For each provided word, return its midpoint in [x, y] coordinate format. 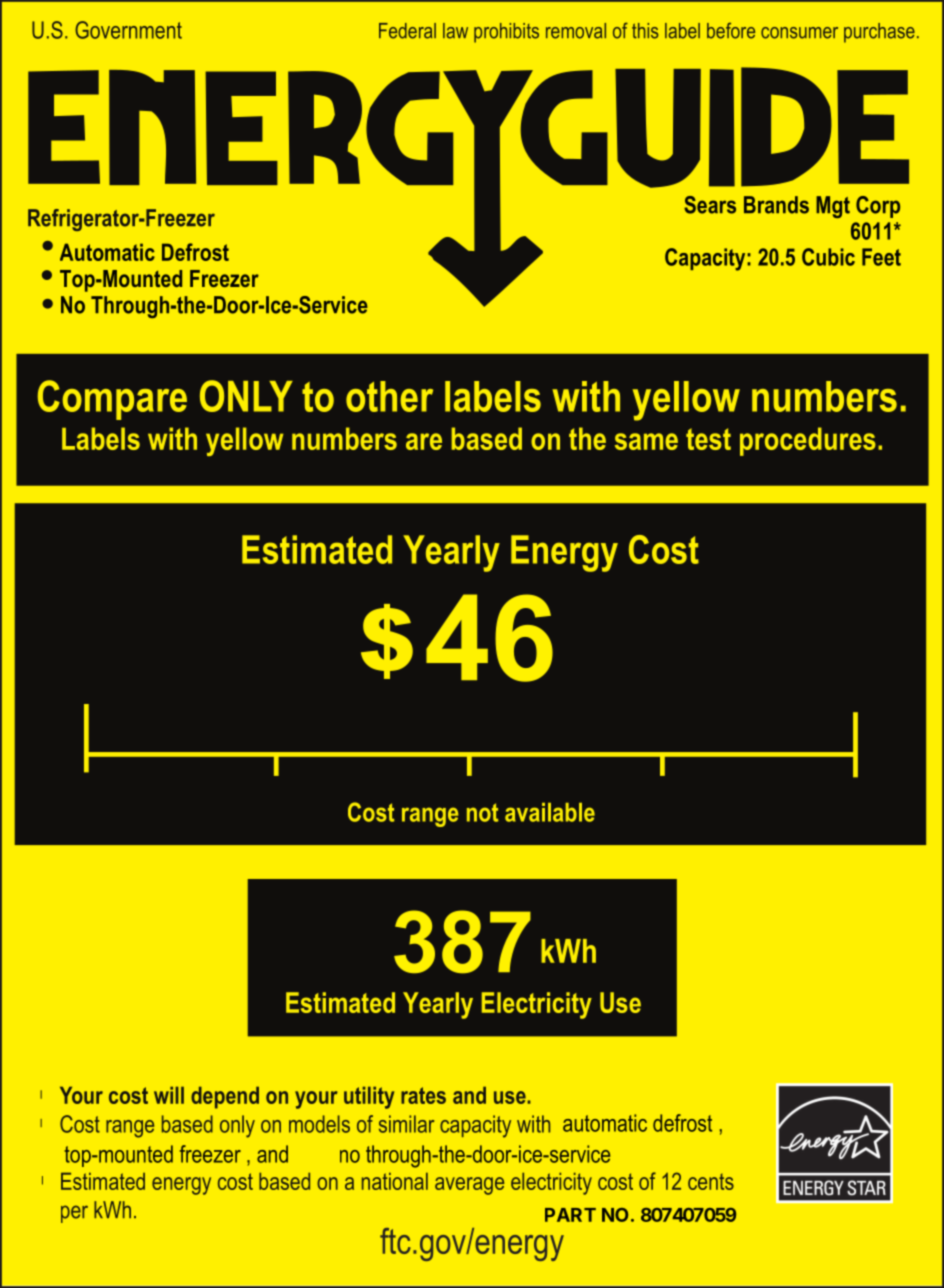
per [74, 1214]
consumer [799, 33]
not [482, 812]
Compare [112, 400]
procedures [808, 441]
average [469, 1186]
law [455, 31]
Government [128, 30]
